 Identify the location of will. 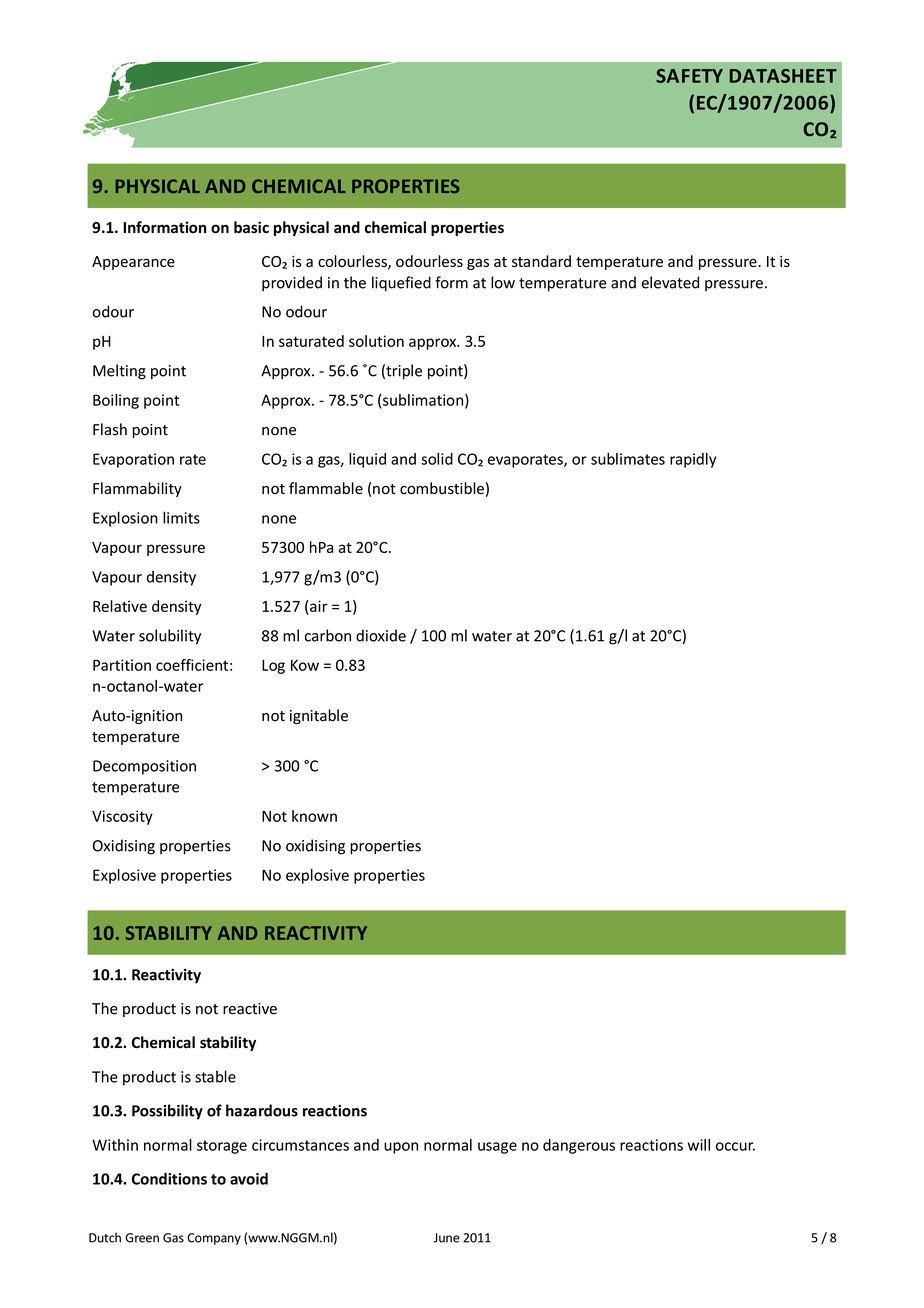
(699, 1145).
